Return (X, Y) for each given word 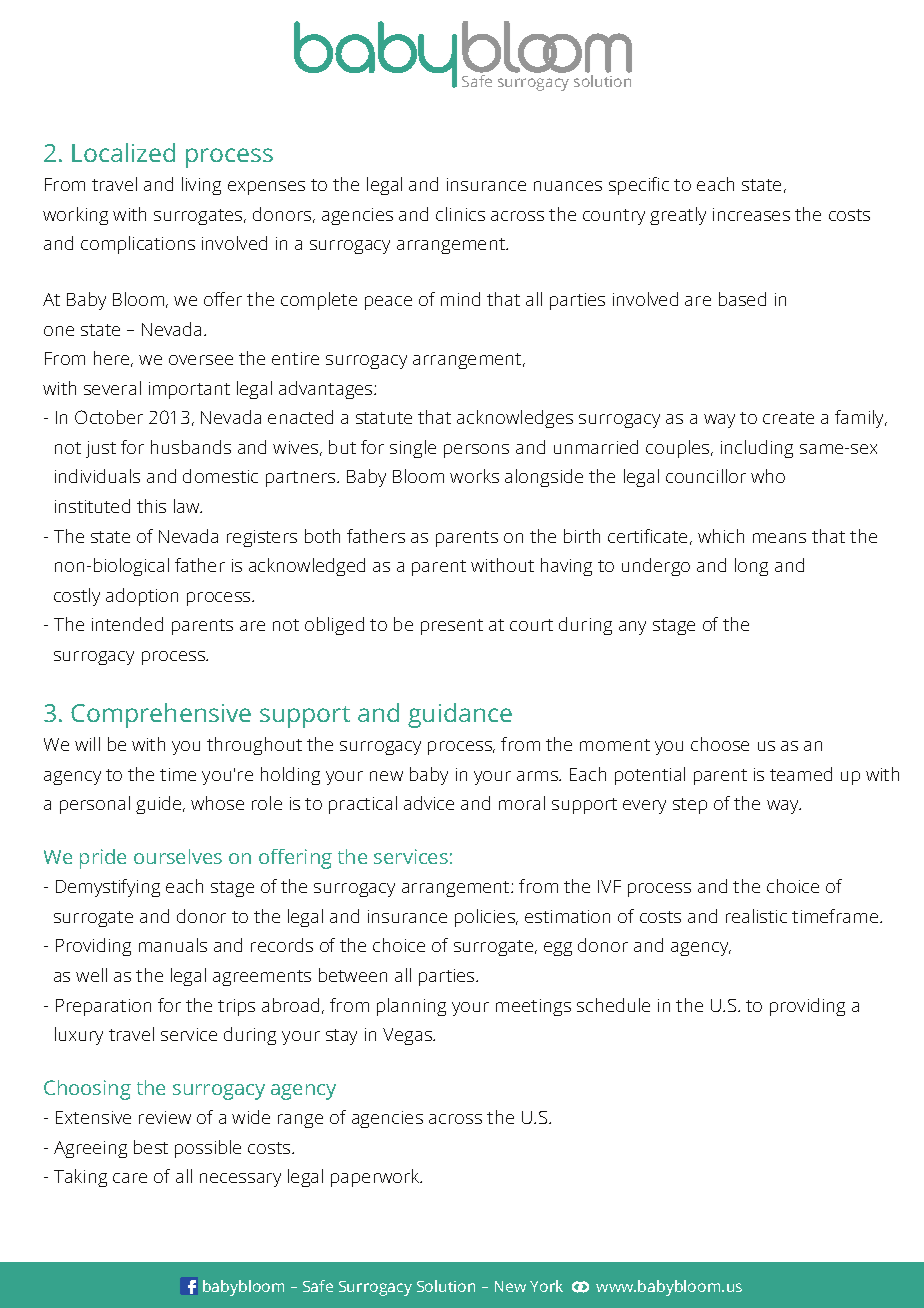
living (201, 186)
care (130, 1178)
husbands (191, 447)
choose (720, 744)
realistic (756, 916)
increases (751, 214)
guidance (460, 715)
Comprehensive (161, 715)
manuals (173, 945)
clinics (460, 214)
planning (411, 1007)
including (757, 449)
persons (476, 451)
